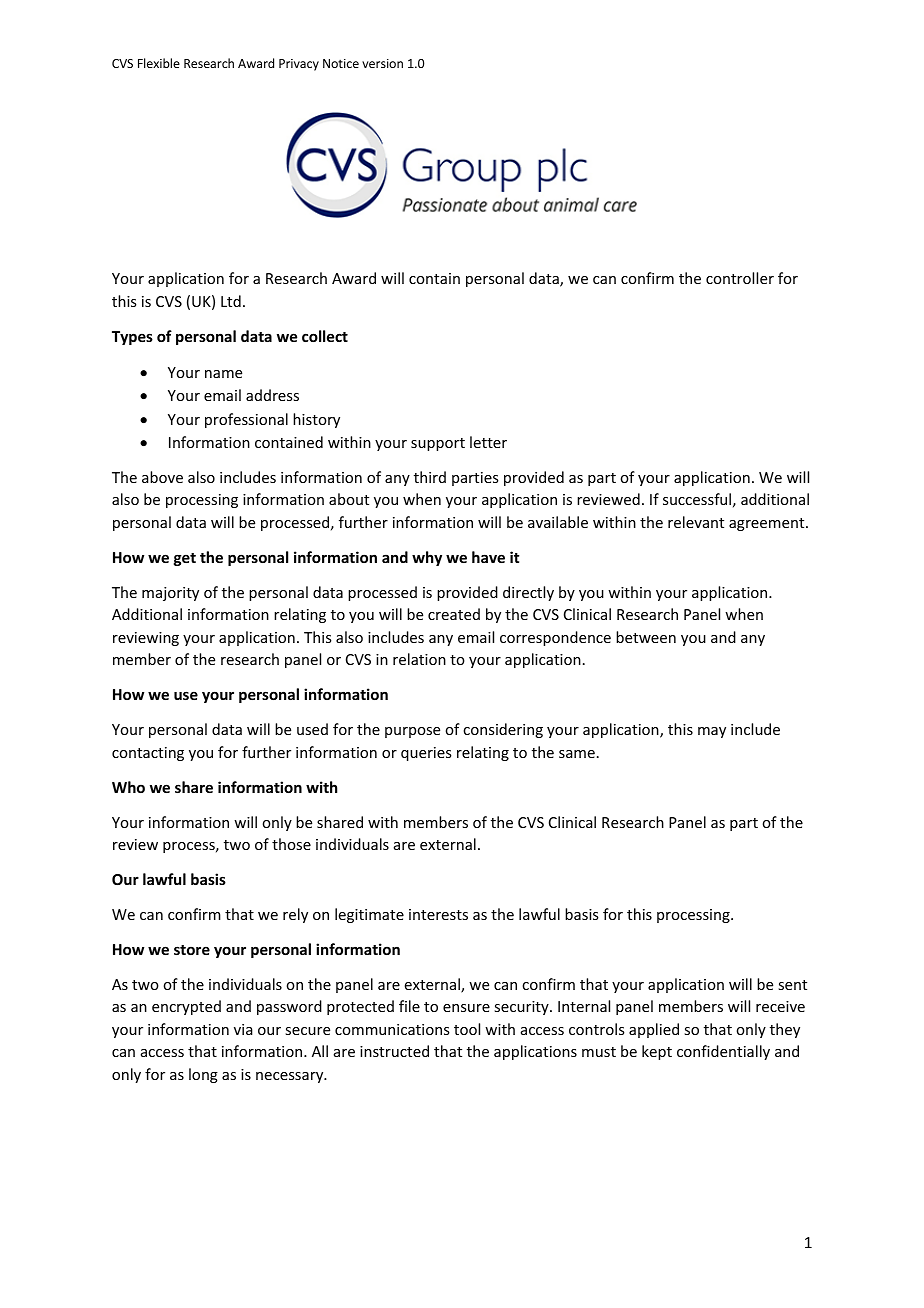 Image resolution: width=924 pixels, height=1308 pixels. I want to click on version, so click(382, 63).
